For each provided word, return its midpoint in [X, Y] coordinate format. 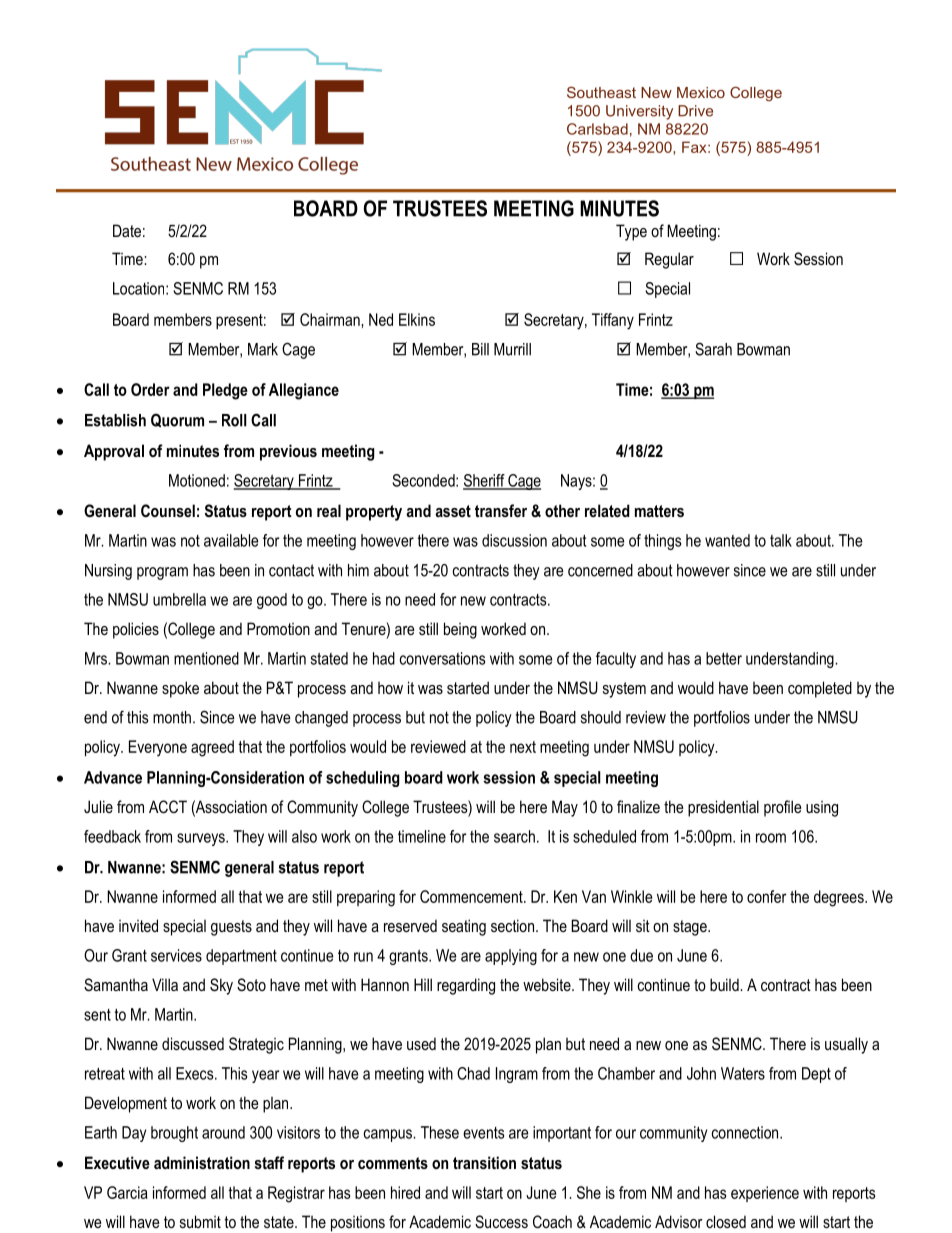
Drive [695, 111]
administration [202, 1162]
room [771, 838]
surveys [202, 839]
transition [484, 1162]
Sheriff [485, 481]
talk [781, 540]
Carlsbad [597, 129]
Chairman [331, 319]
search [514, 836]
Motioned [197, 480]
